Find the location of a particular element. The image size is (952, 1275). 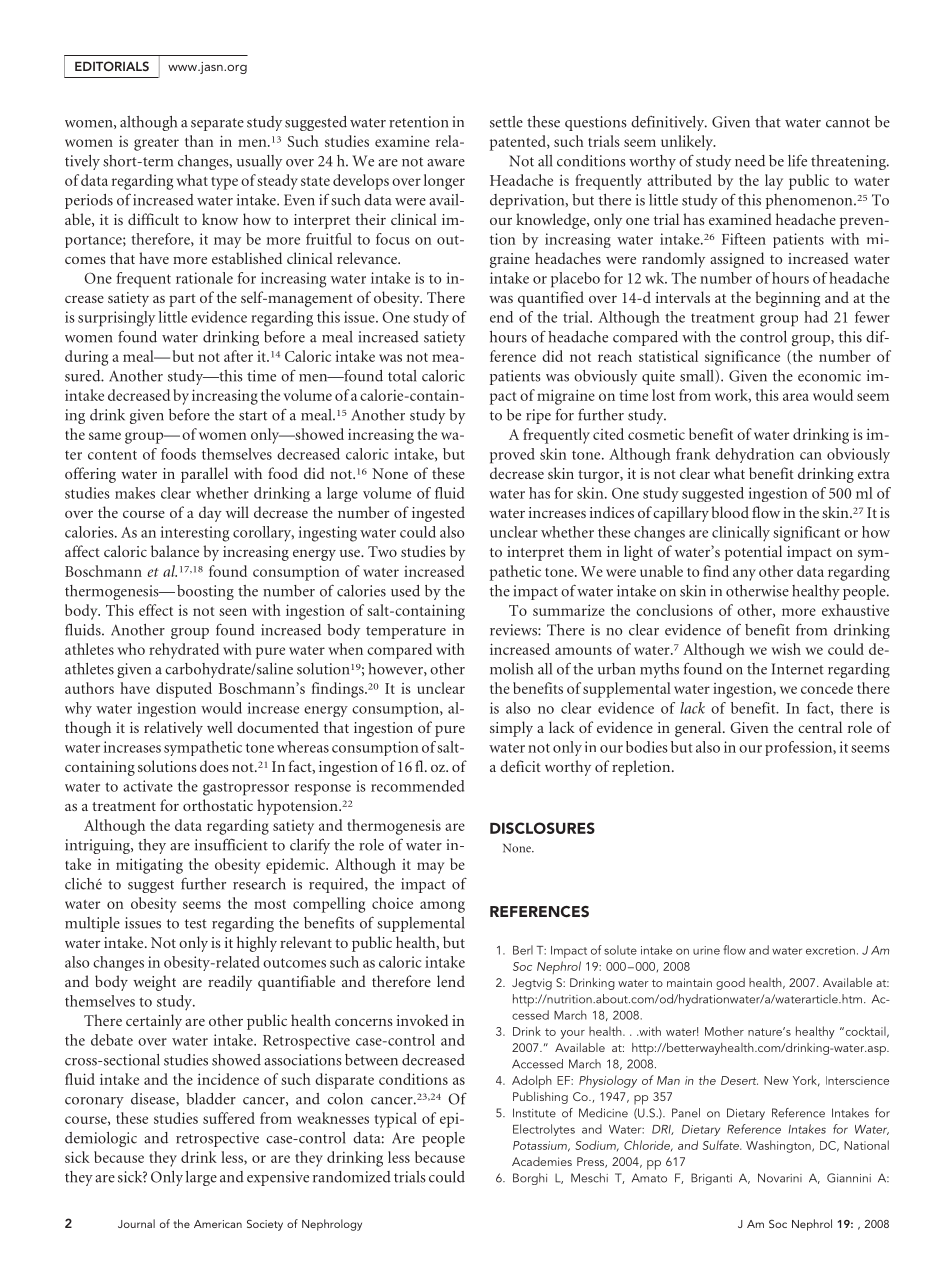

deficit is located at coordinates (520, 766).
